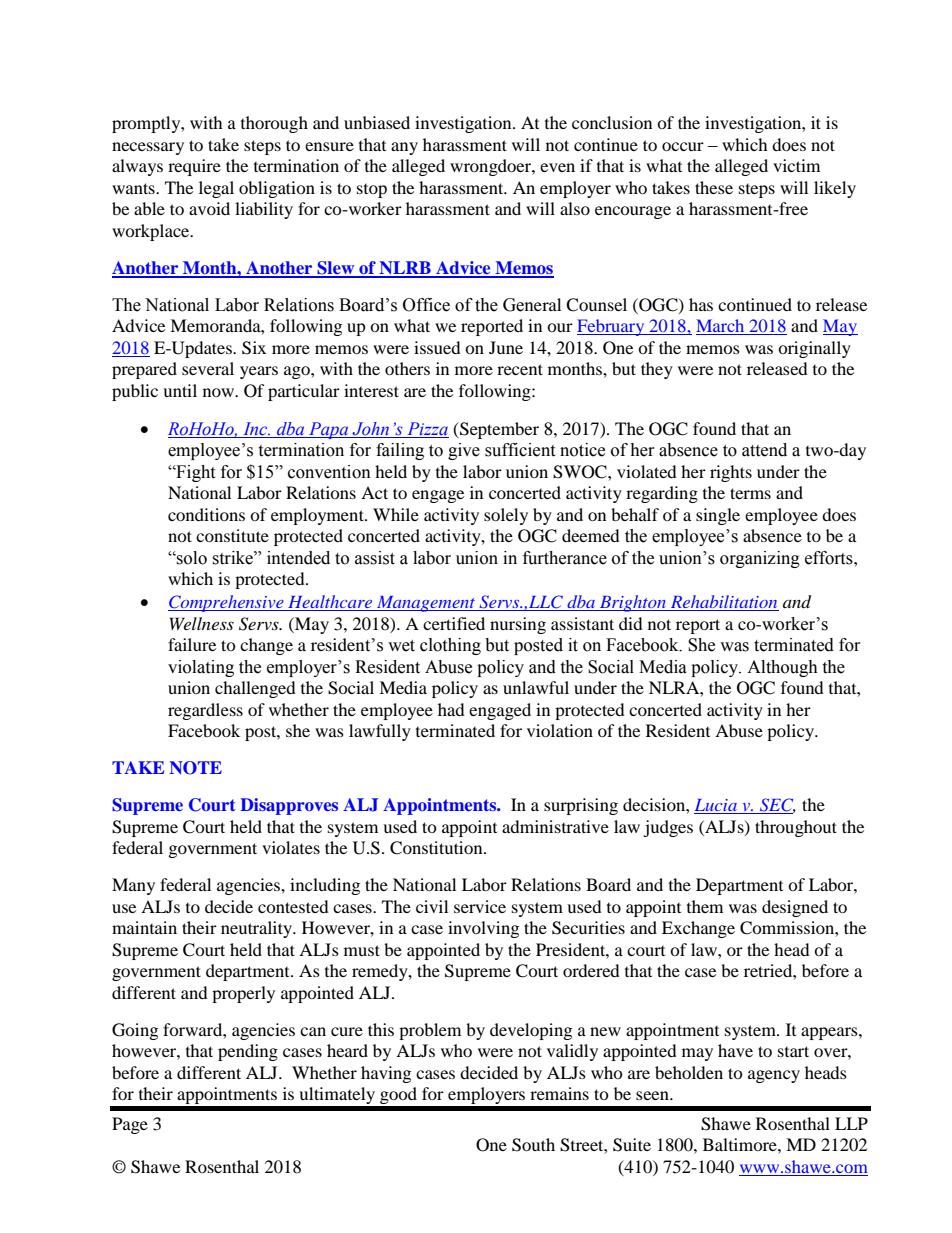 The height and width of the screenshot is (1233, 952). I want to click on several, so click(208, 368).
